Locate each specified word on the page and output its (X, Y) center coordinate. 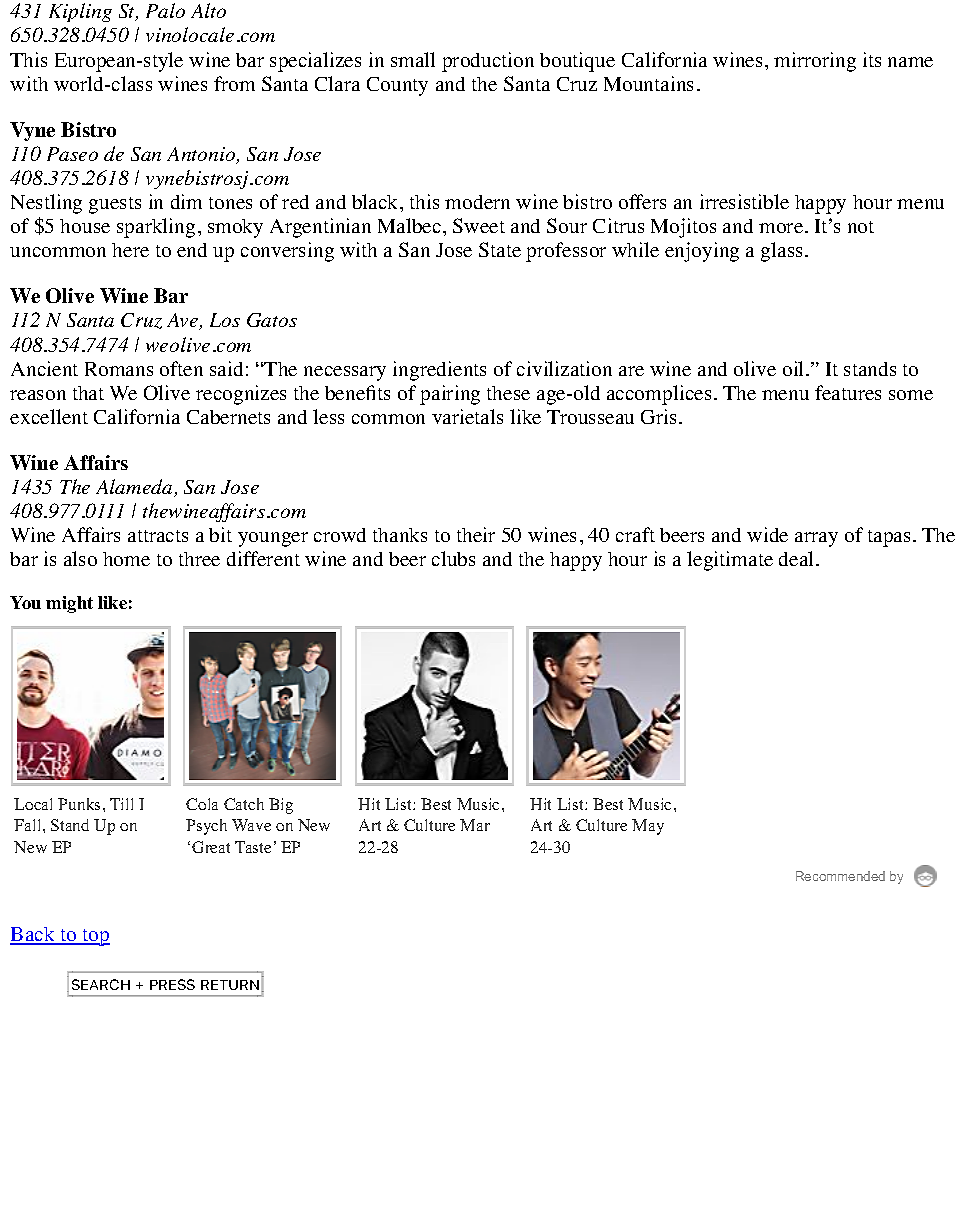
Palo (165, 10)
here (130, 250)
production (488, 62)
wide (767, 534)
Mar (475, 825)
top (95, 937)
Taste (253, 847)
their (476, 534)
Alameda (135, 488)
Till (121, 804)
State (500, 249)
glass (781, 252)
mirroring (815, 62)
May (648, 827)
